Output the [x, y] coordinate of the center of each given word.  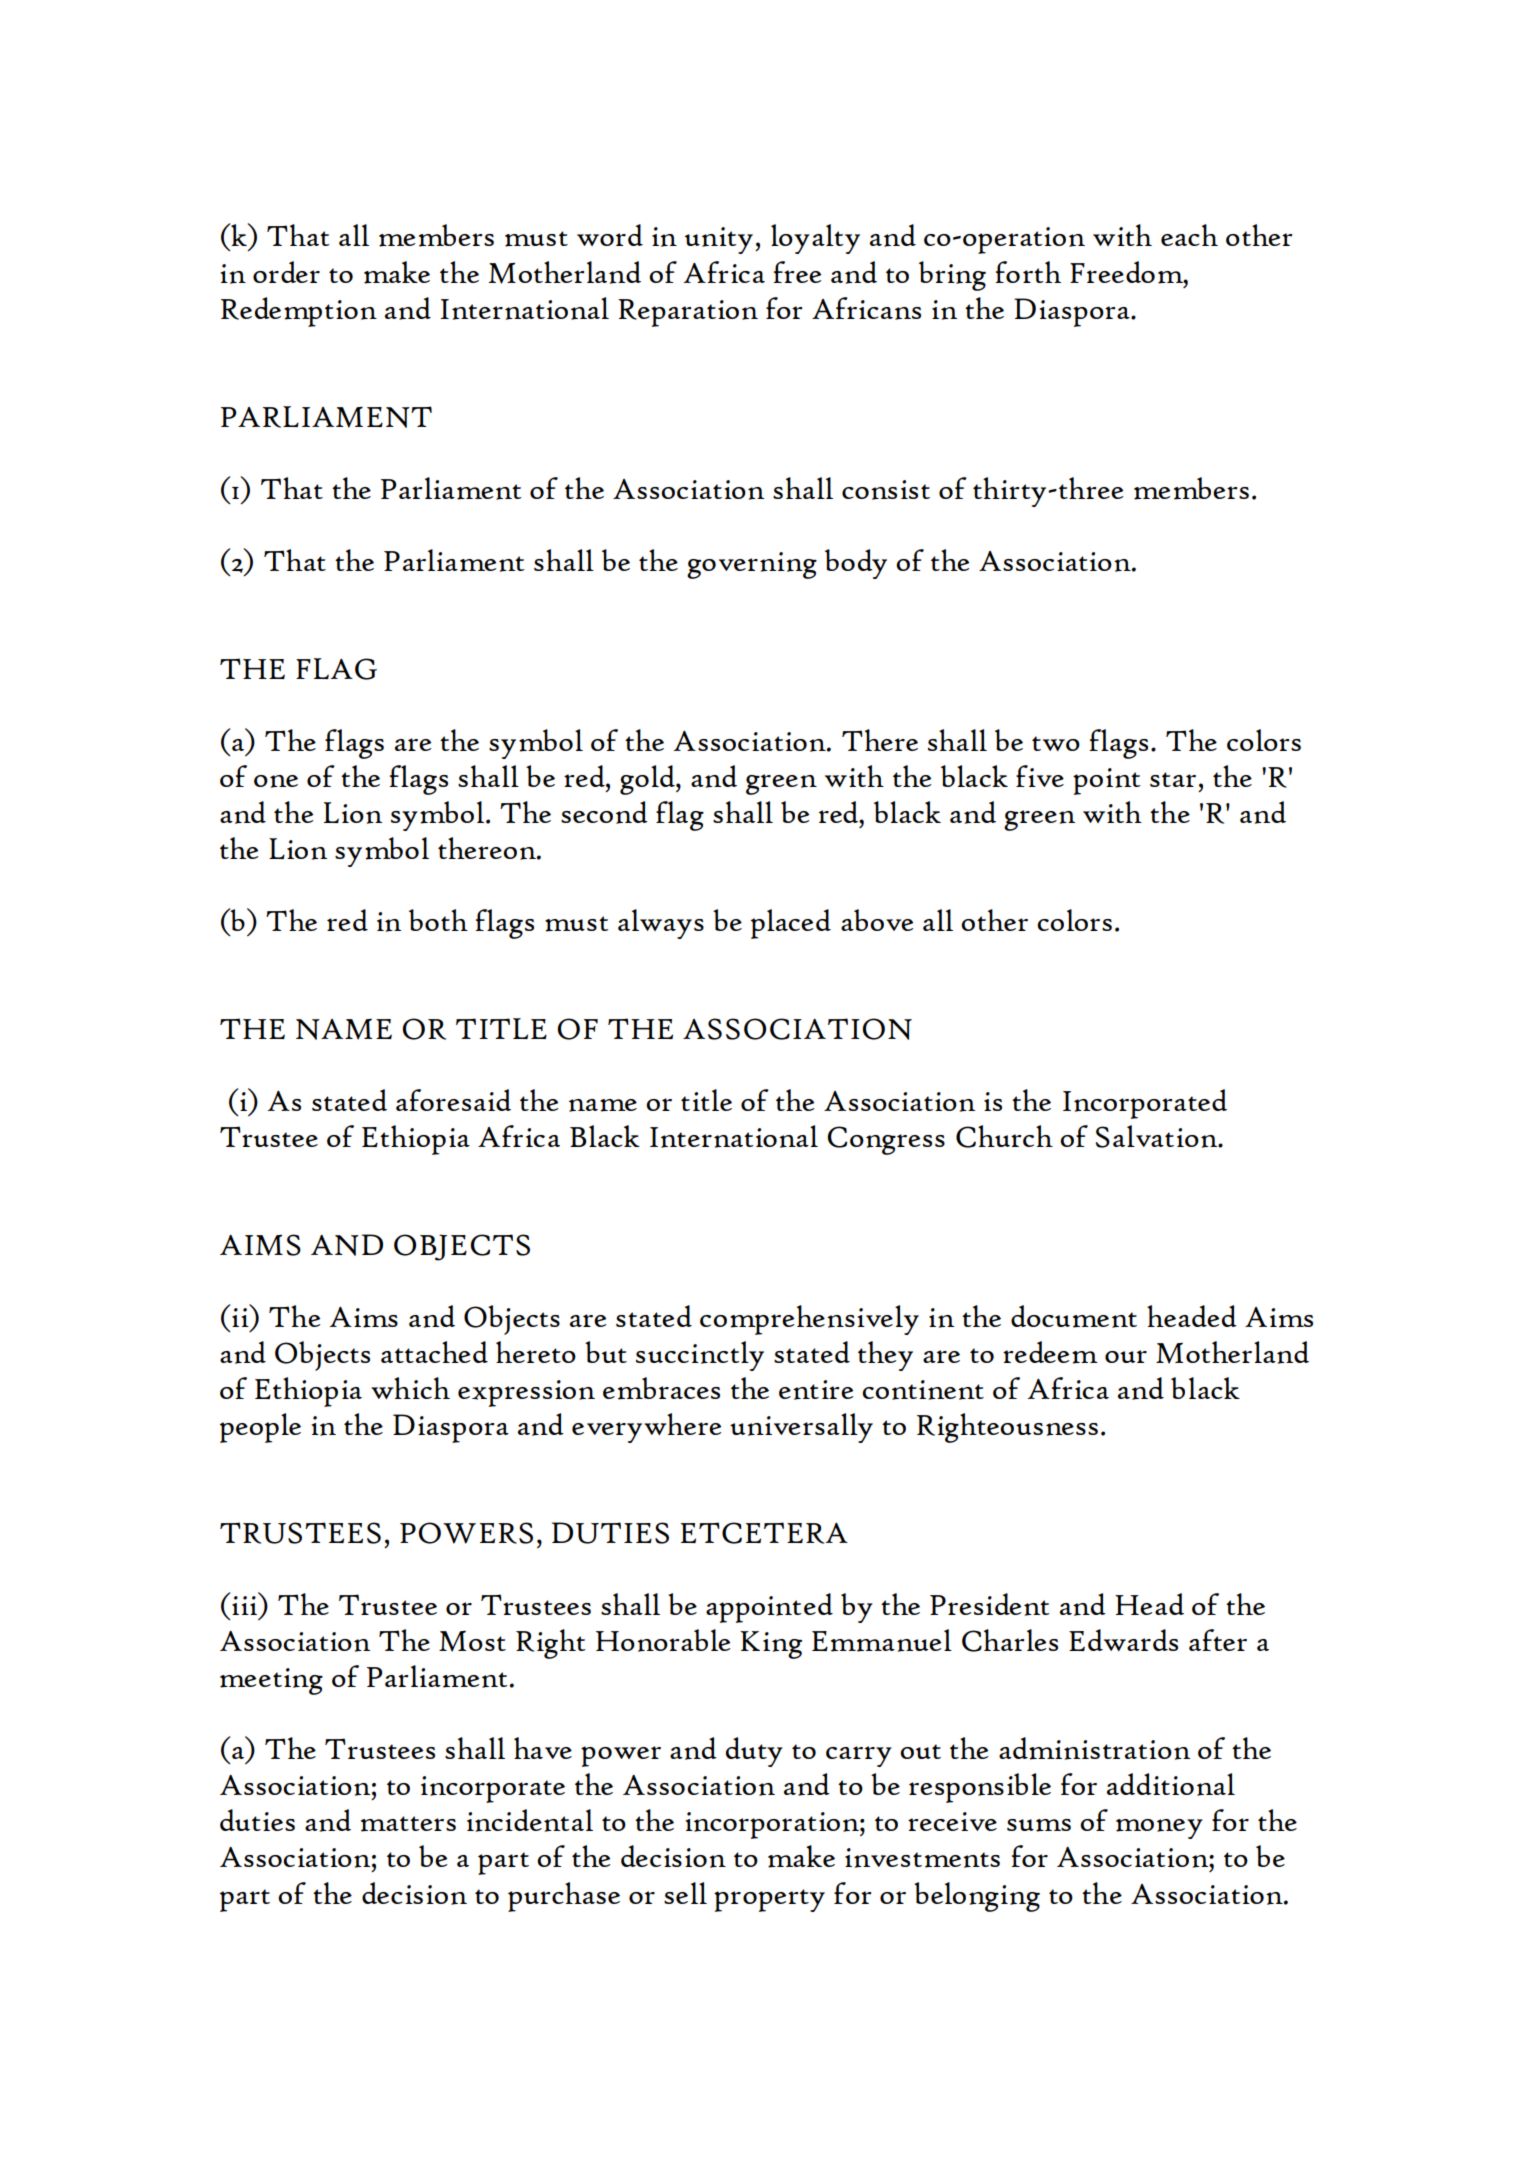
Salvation [1157, 1136]
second [604, 812]
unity [719, 240]
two [1056, 743]
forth [1028, 272]
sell [685, 1893]
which [410, 1388]
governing [752, 565]
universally [801, 1428]
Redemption [299, 312]
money [1159, 1829]
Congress [886, 1140]
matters [408, 1824]
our [1126, 1356]
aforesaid [453, 1100]
